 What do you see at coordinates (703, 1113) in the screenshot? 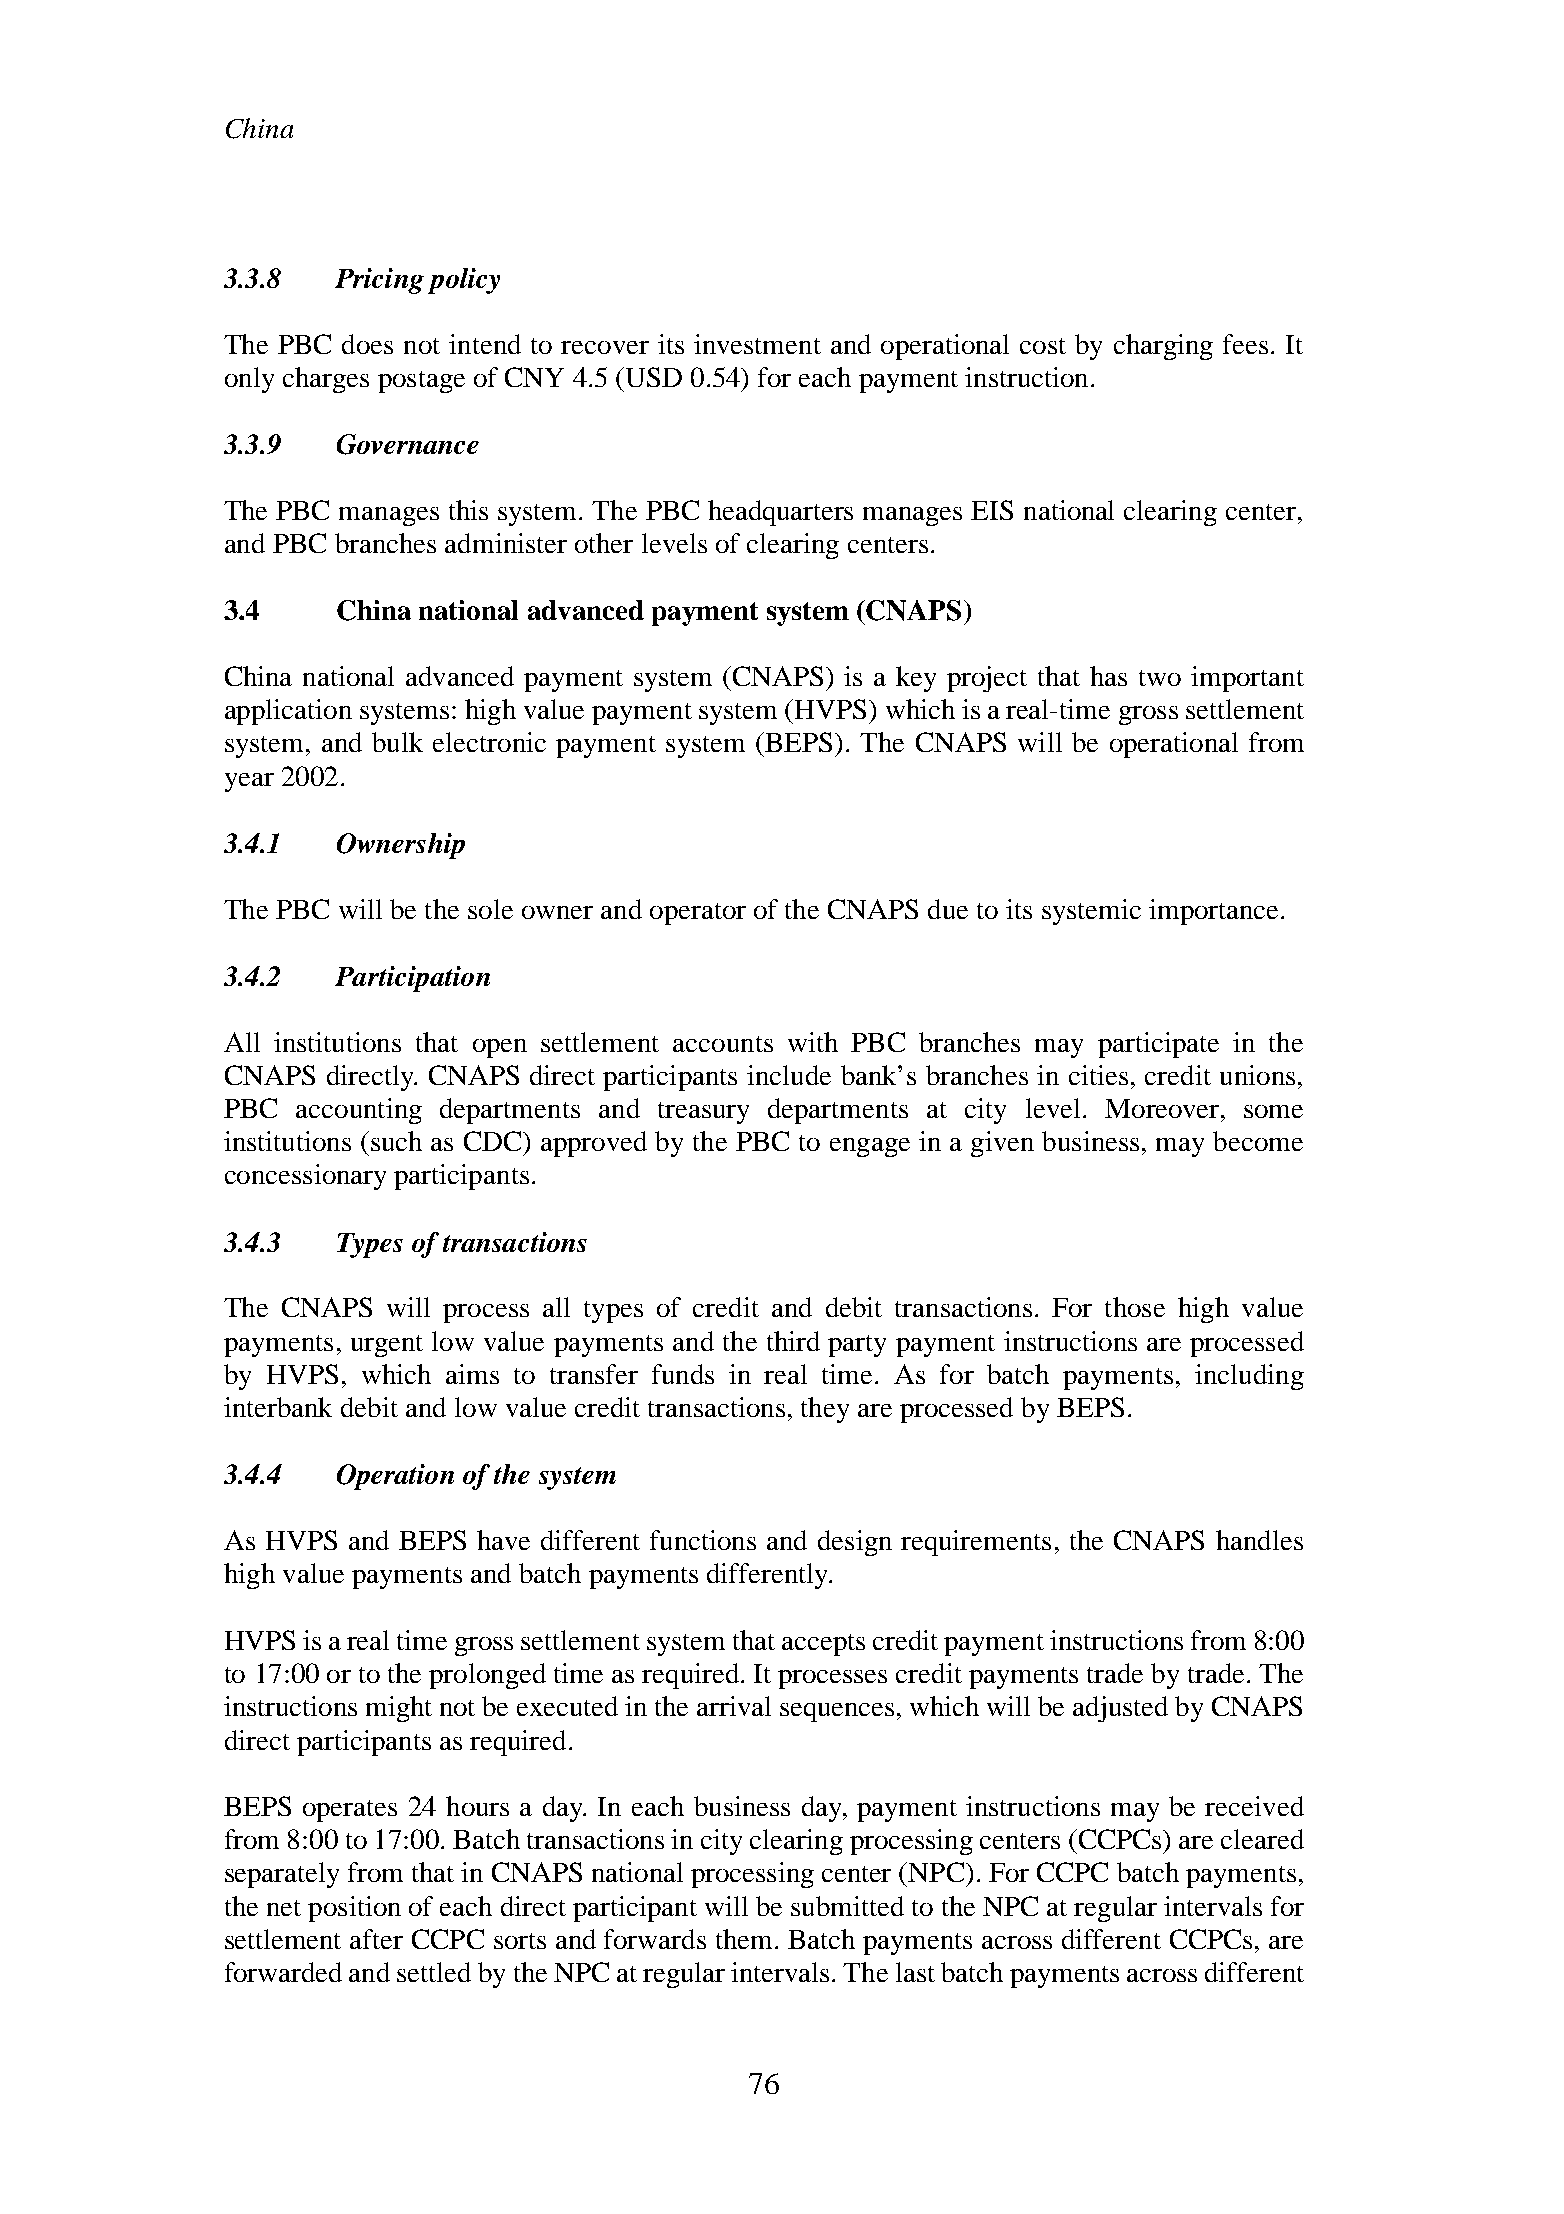
I see `treasury` at bounding box center [703, 1113].
